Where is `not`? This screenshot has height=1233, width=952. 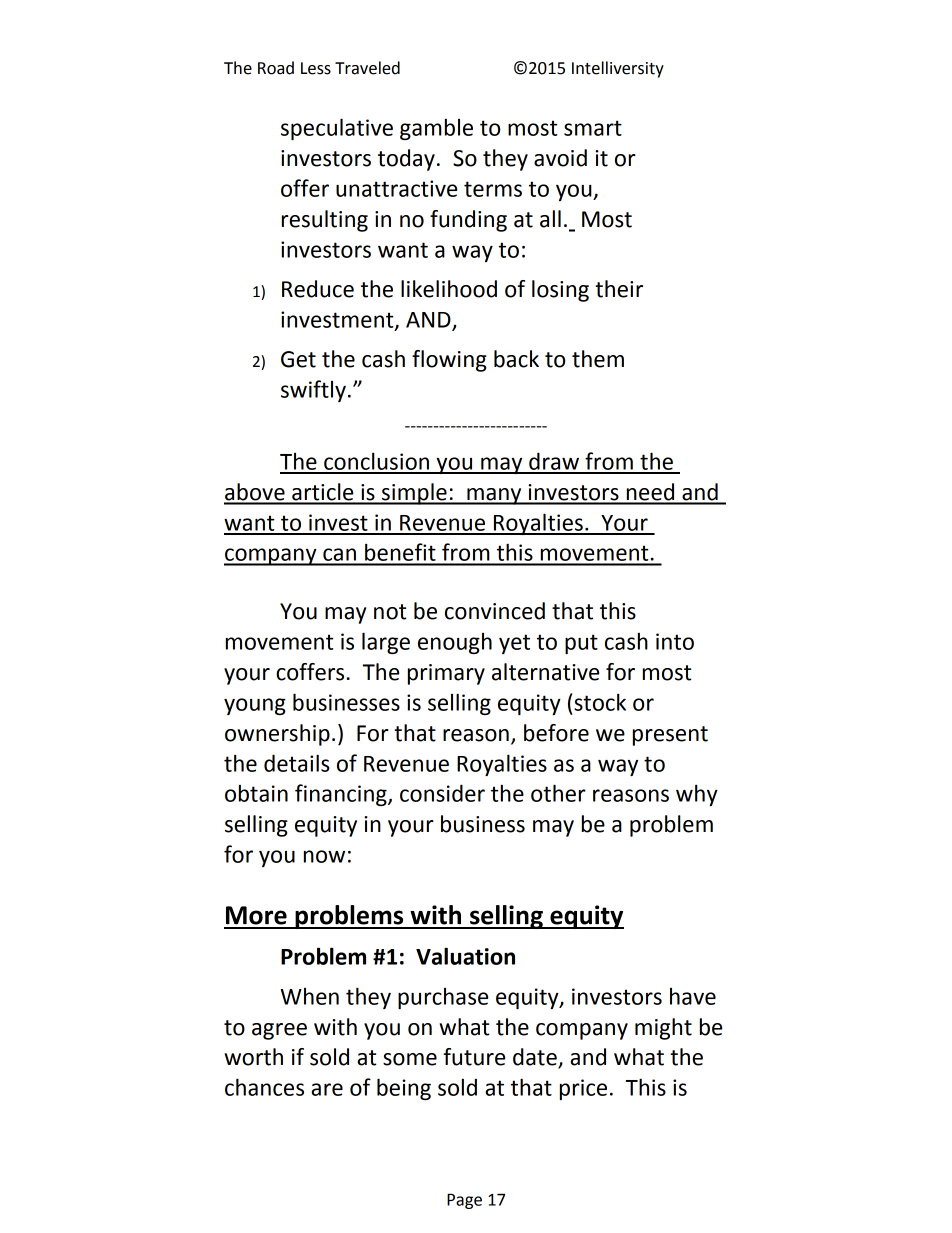 not is located at coordinates (390, 612).
